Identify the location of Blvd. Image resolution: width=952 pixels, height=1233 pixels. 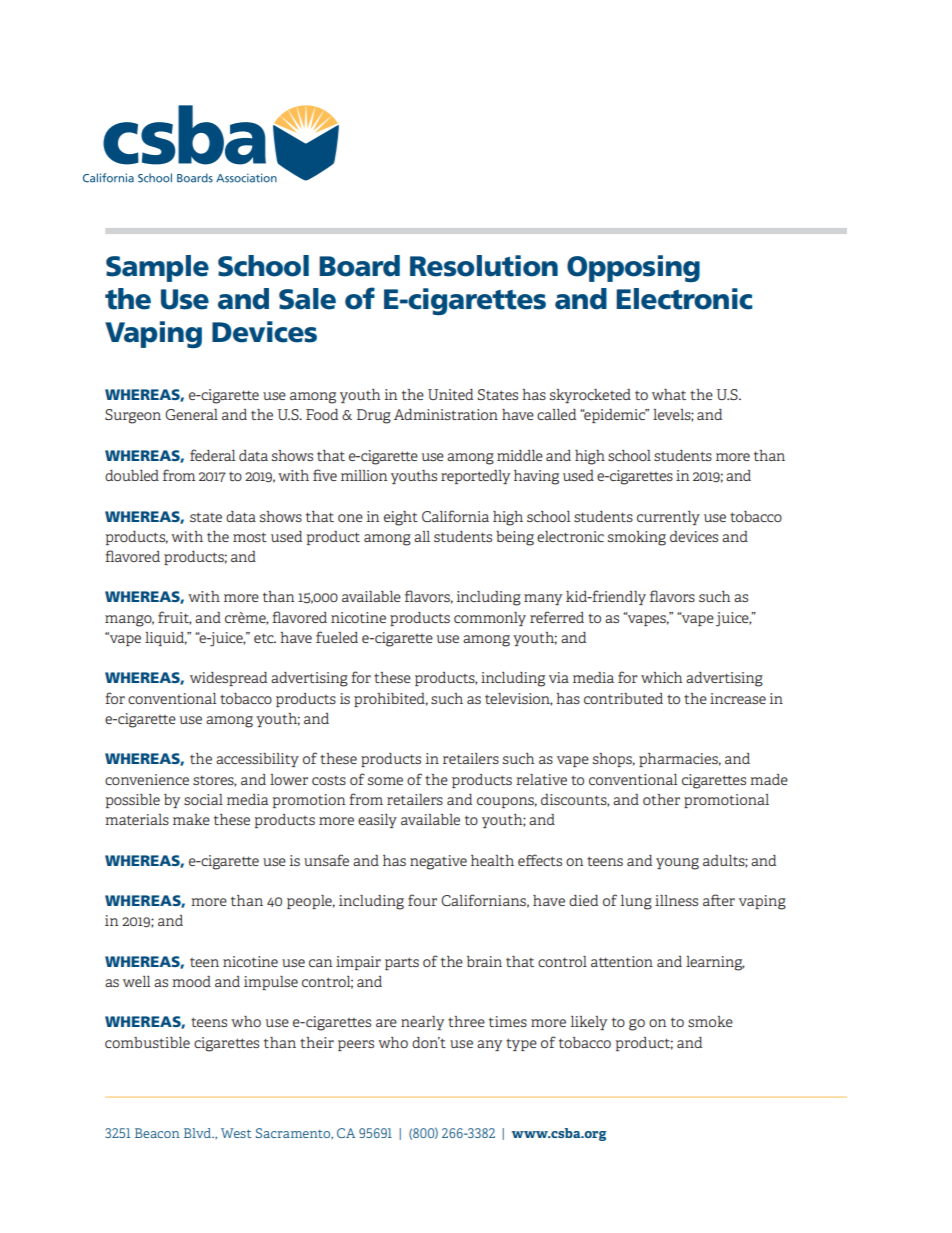
(198, 1133).
